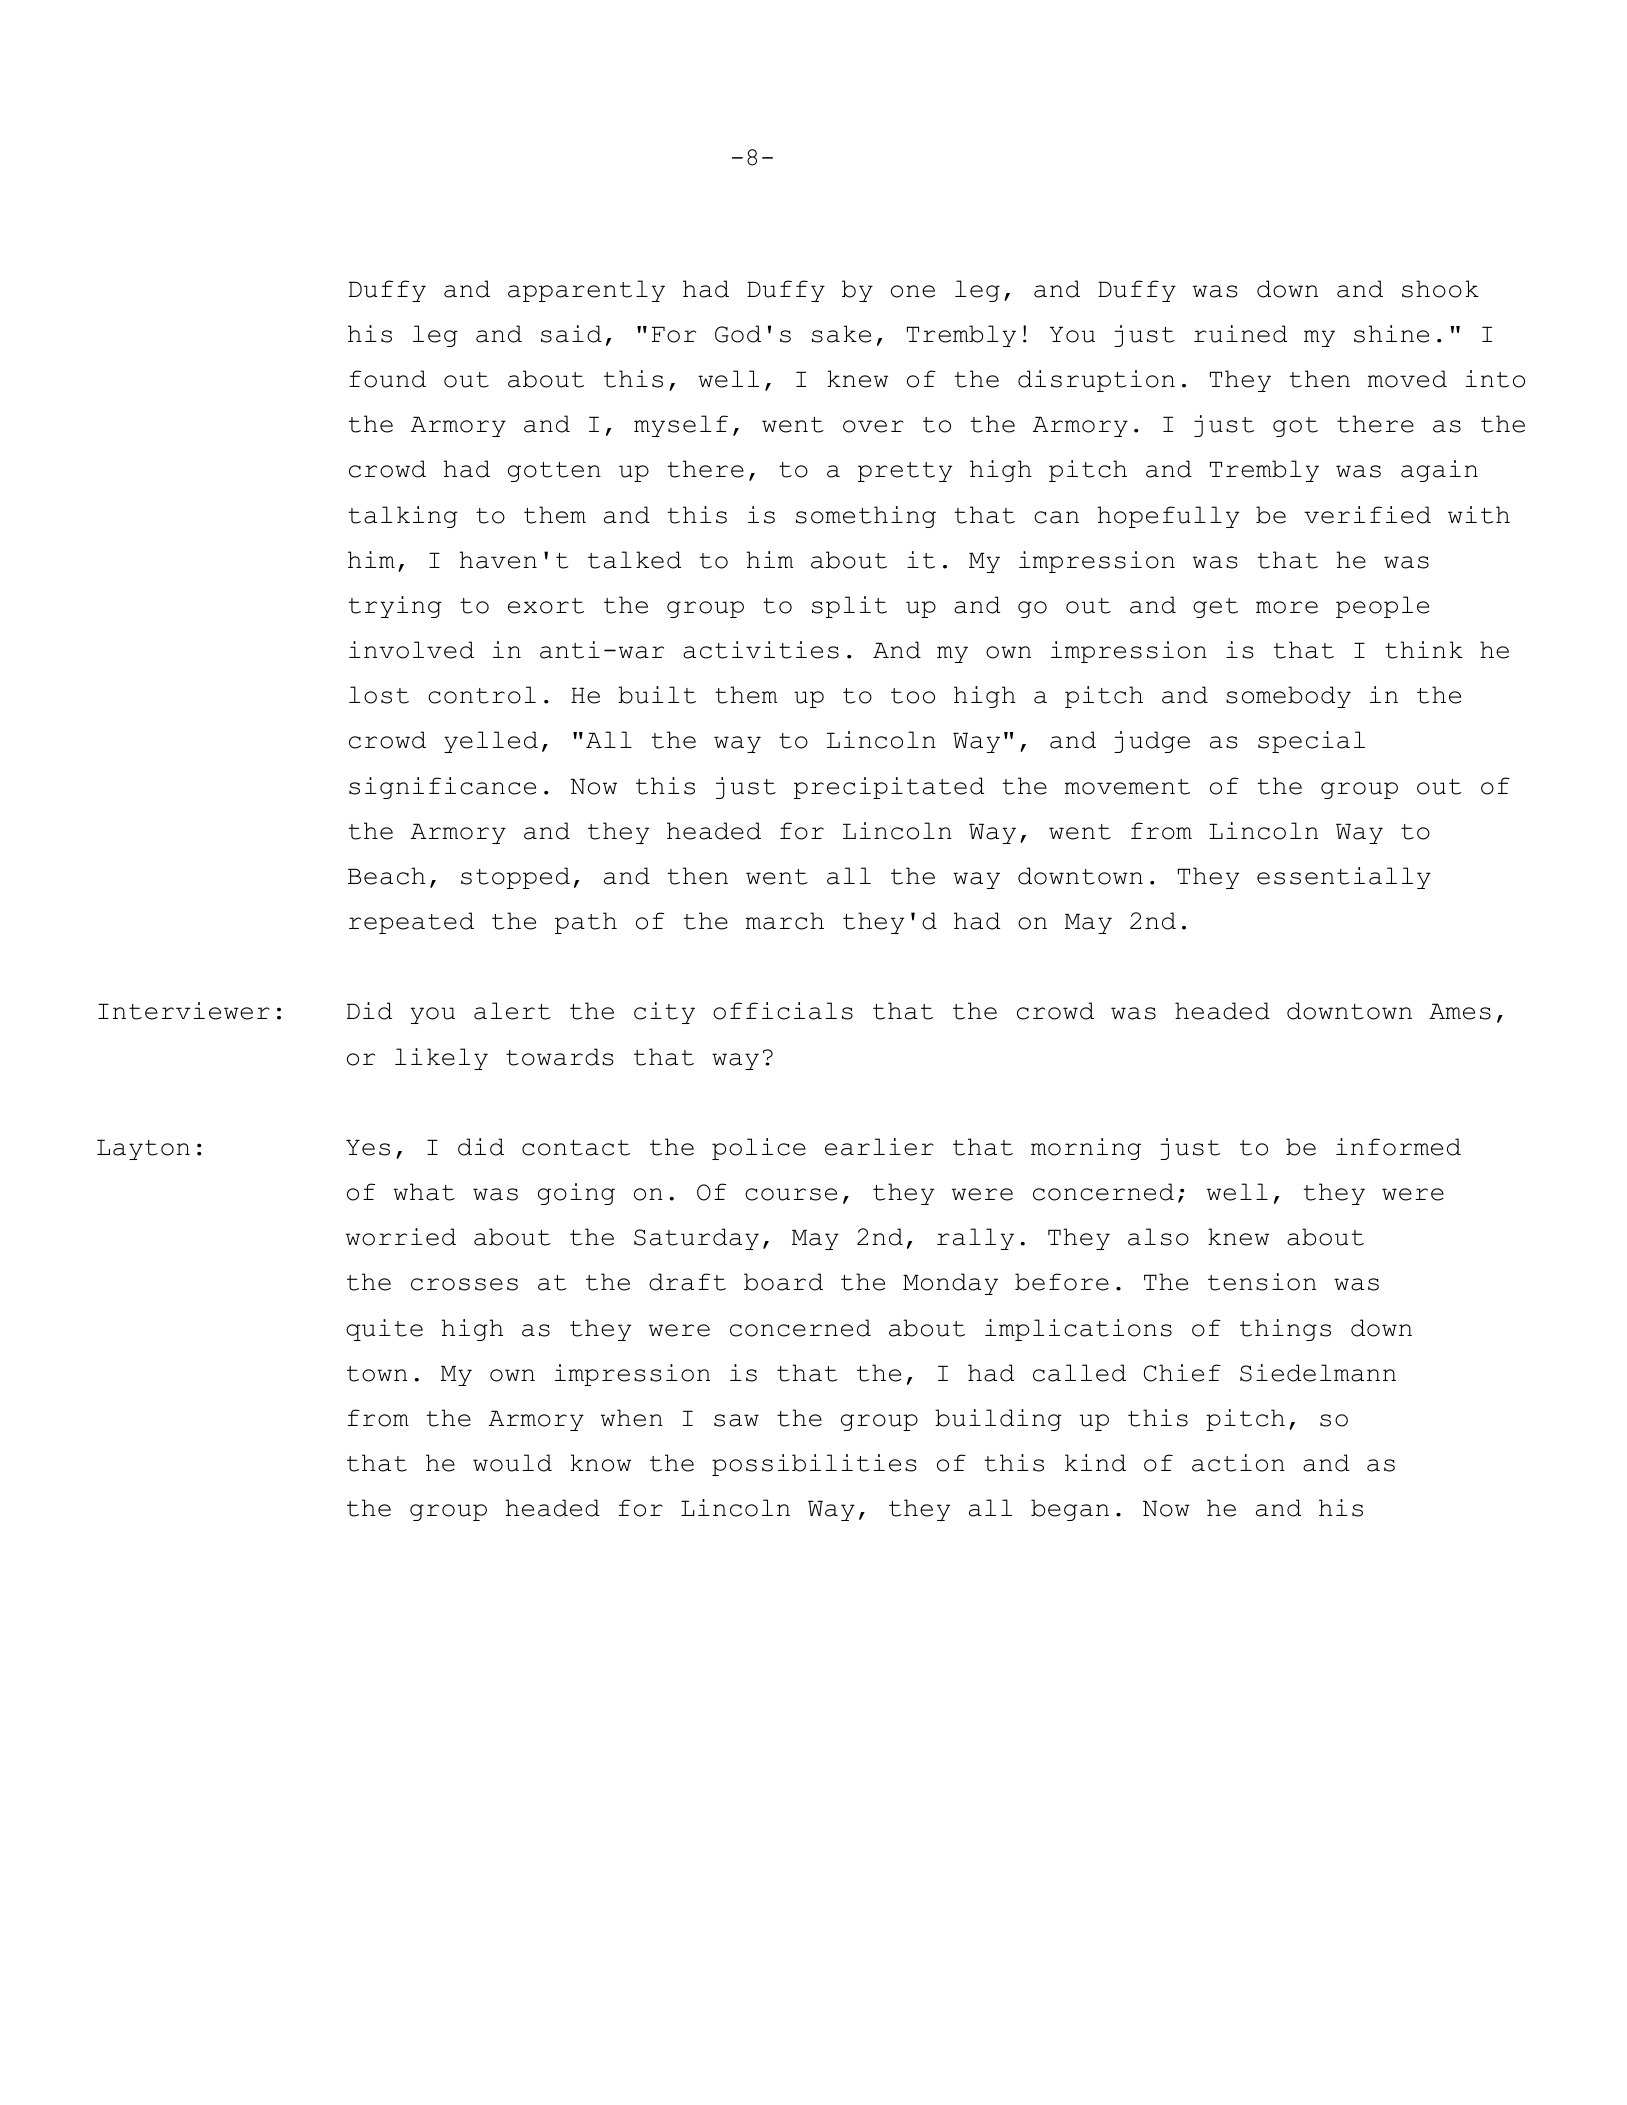 The image size is (1627, 2105). I want to click on sake, so click(841, 334).
